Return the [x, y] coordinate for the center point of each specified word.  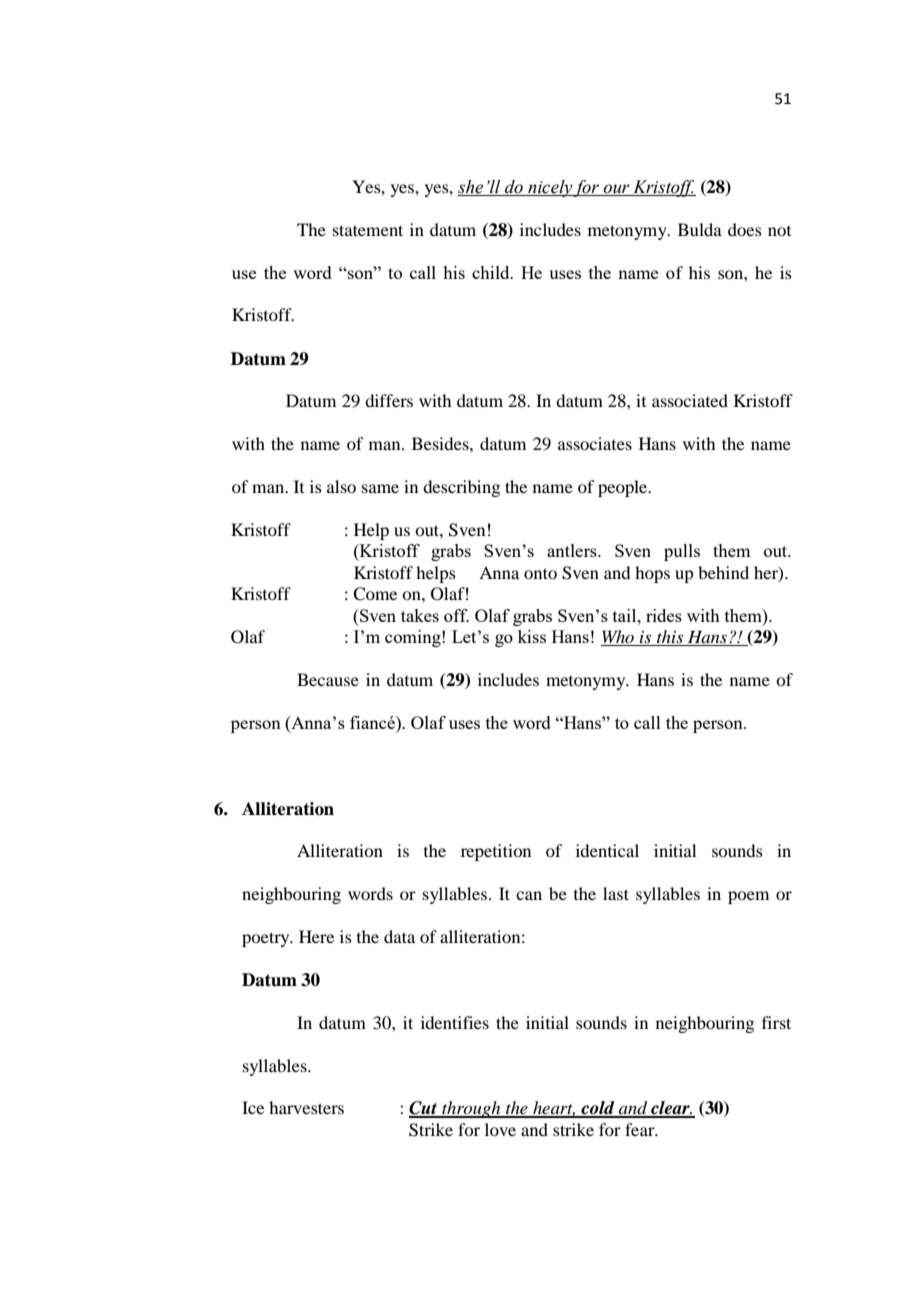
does [745, 229]
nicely [550, 188]
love [500, 1129]
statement [368, 230]
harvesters [306, 1107]
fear [641, 1129]
